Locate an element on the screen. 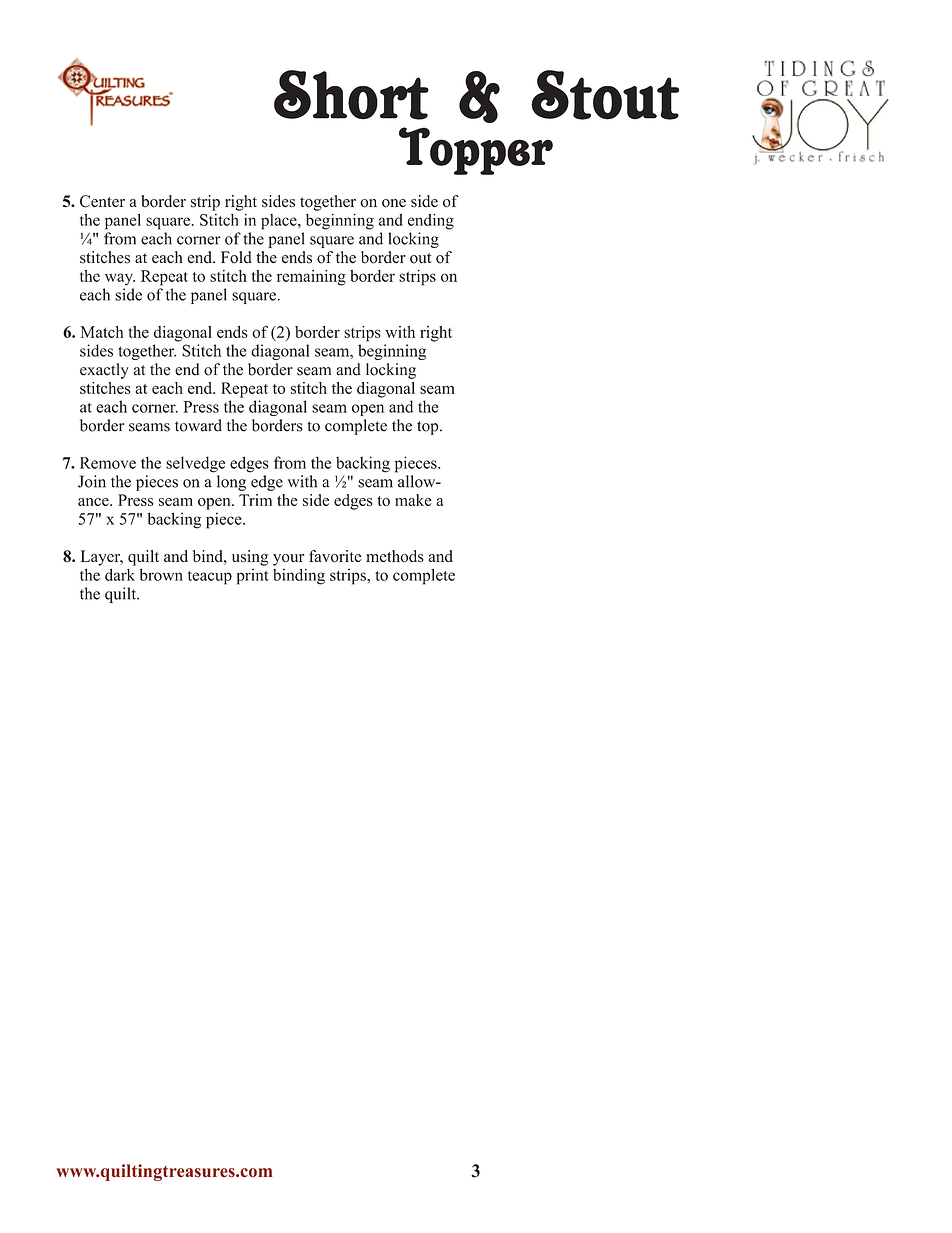  exactly is located at coordinates (104, 371).
